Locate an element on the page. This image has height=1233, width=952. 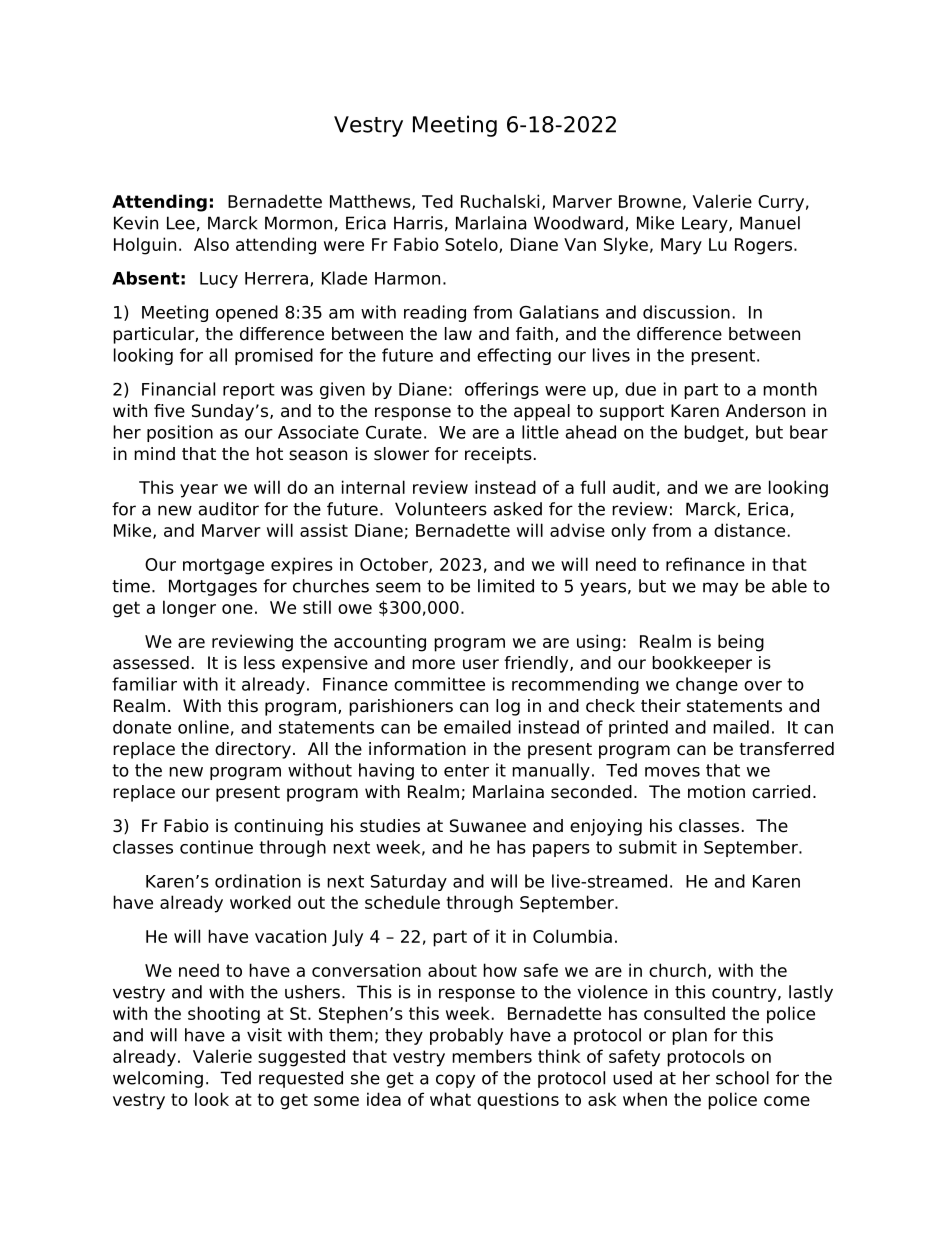
Also is located at coordinates (211, 244).
